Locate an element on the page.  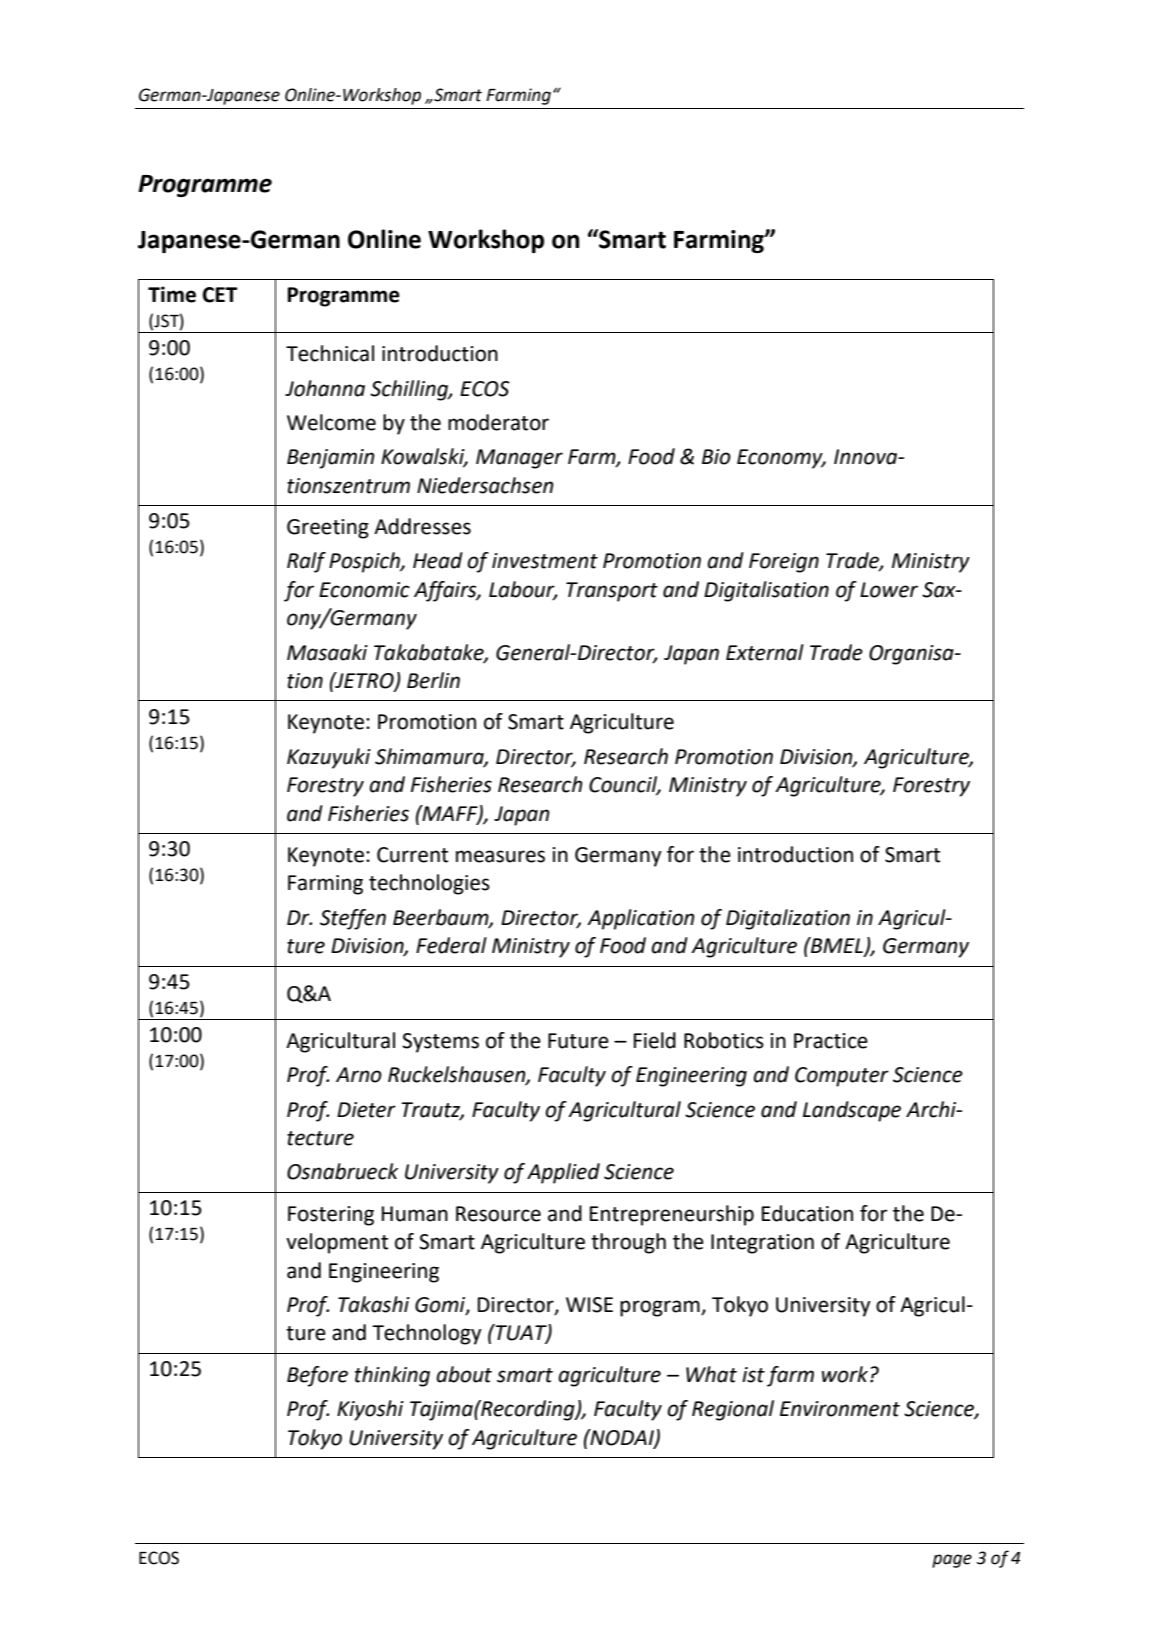
CET is located at coordinates (220, 295).
